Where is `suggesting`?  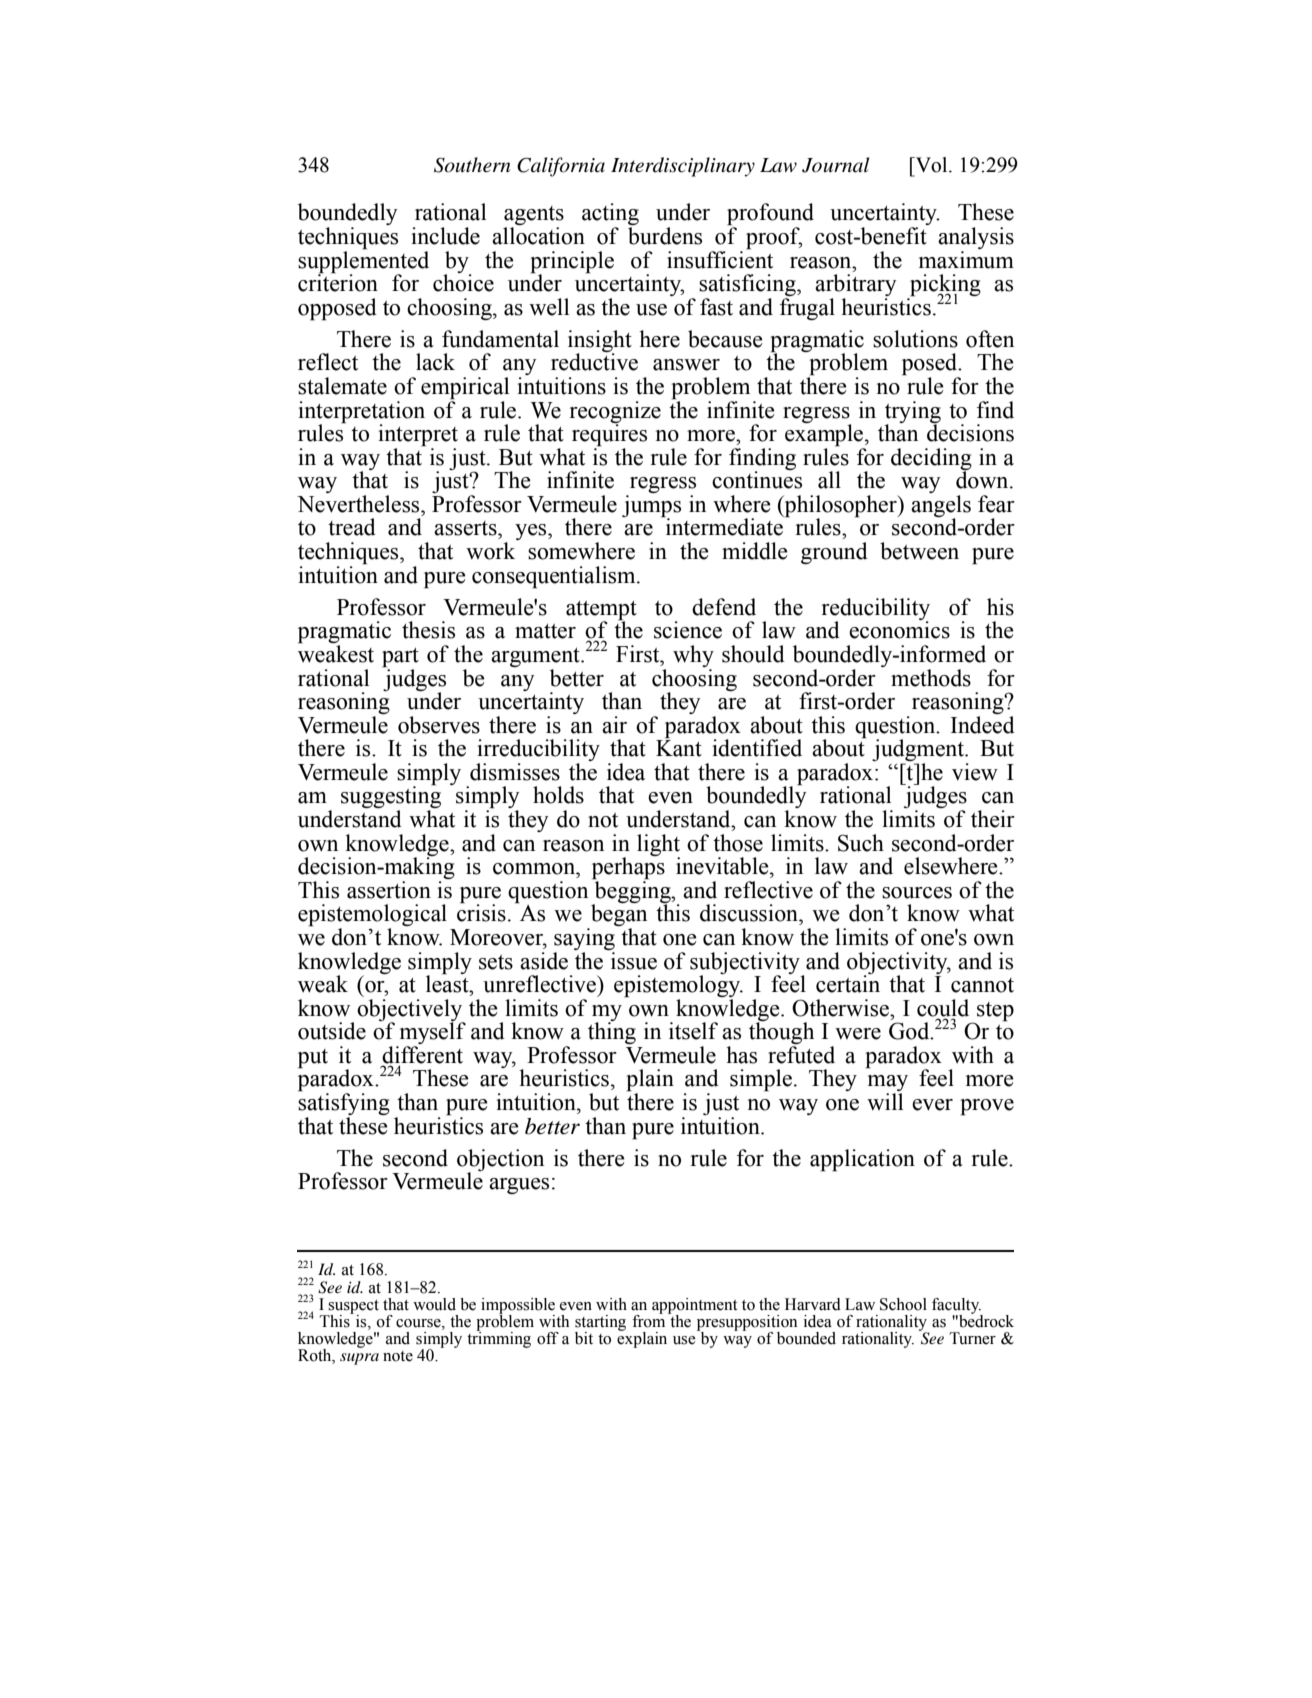
suggesting is located at coordinates (391, 798).
